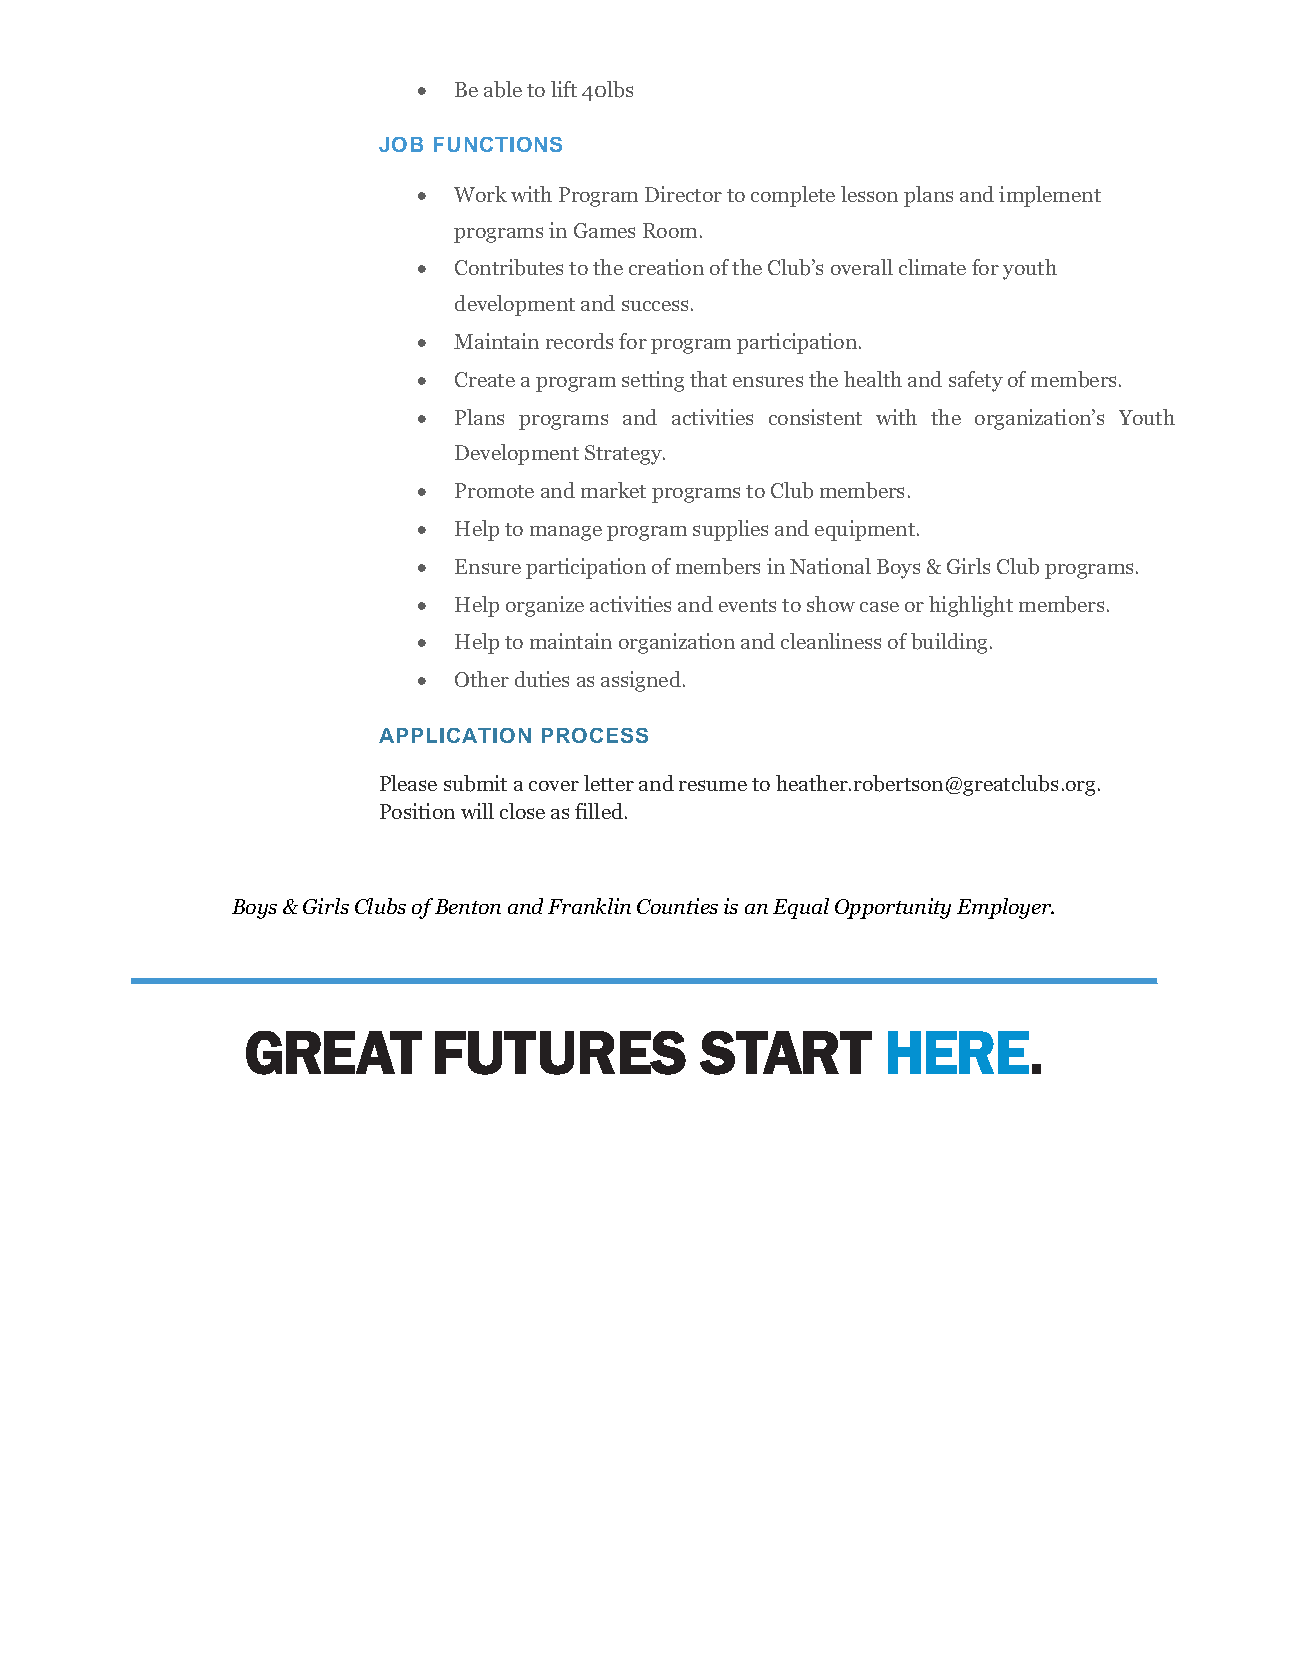 This image has width=1289, height=1668. Describe the element at coordinates (485, 379) in the image. I see `Create` at that location.
